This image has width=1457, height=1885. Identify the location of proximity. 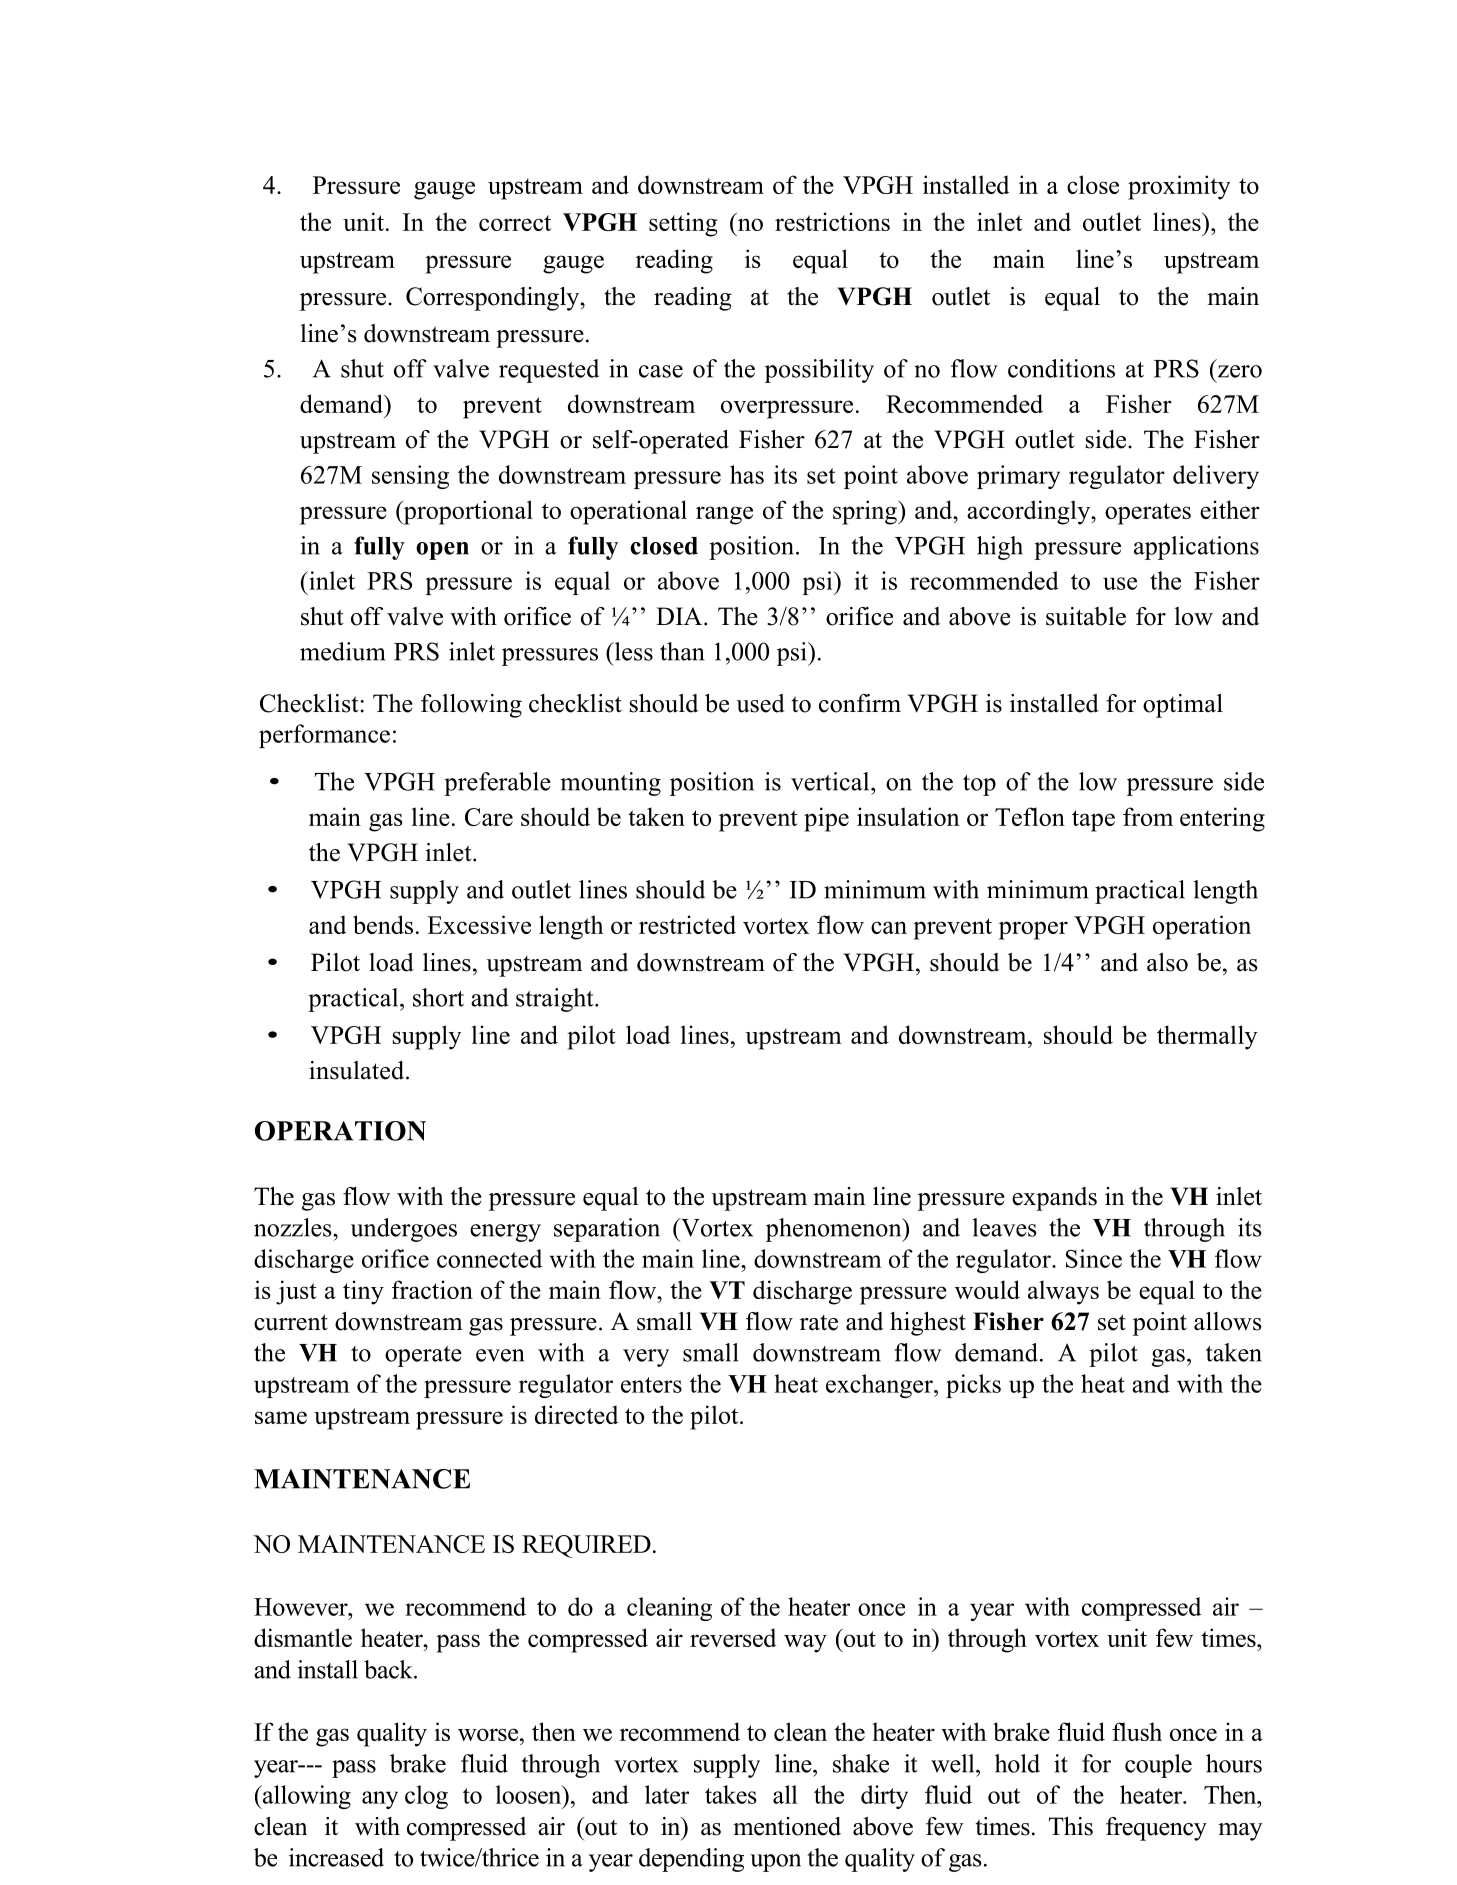
(1179, 187).
